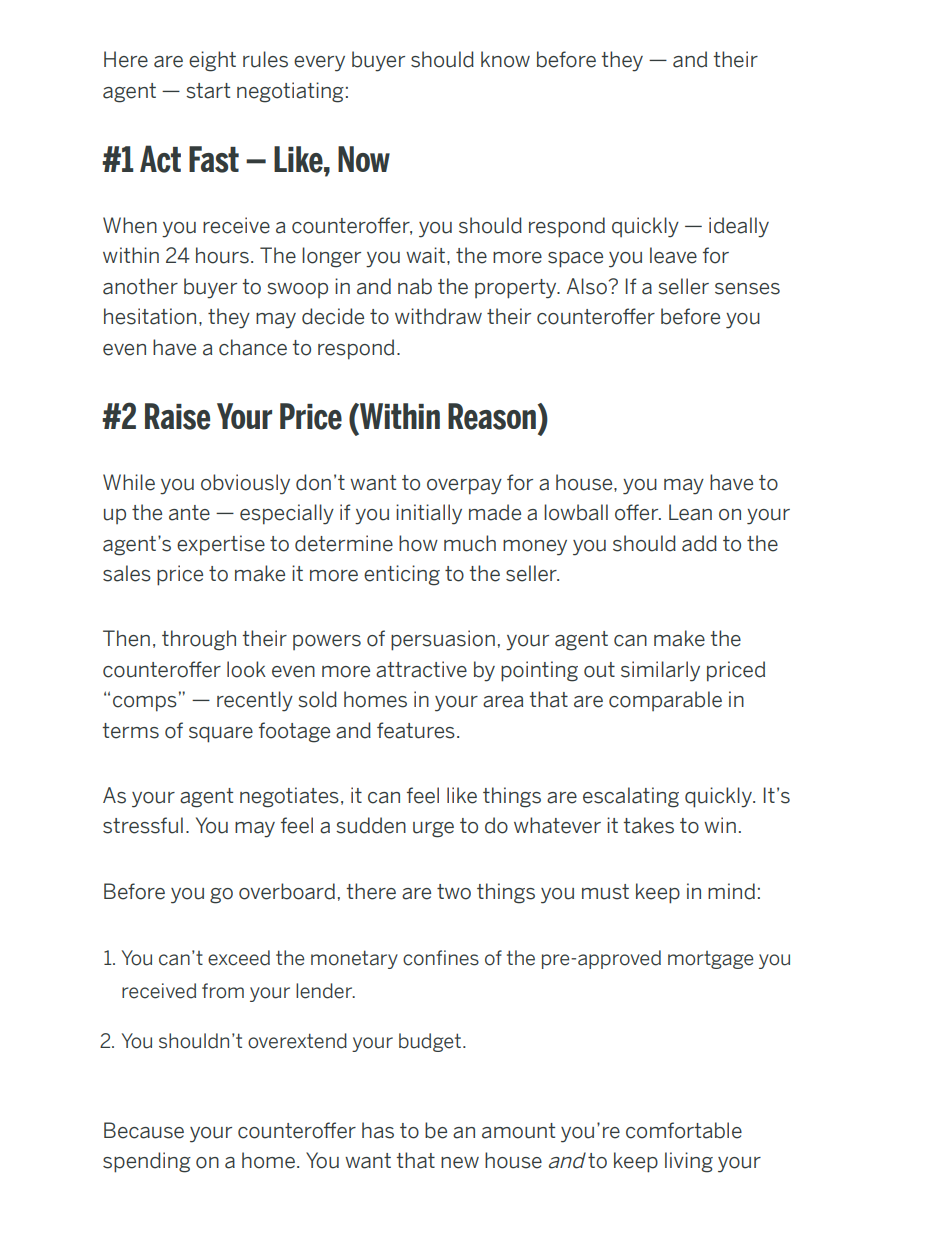 The height and width of the screenshot is (1233, 952). I want to click on persuasion, so click(443, 640).
